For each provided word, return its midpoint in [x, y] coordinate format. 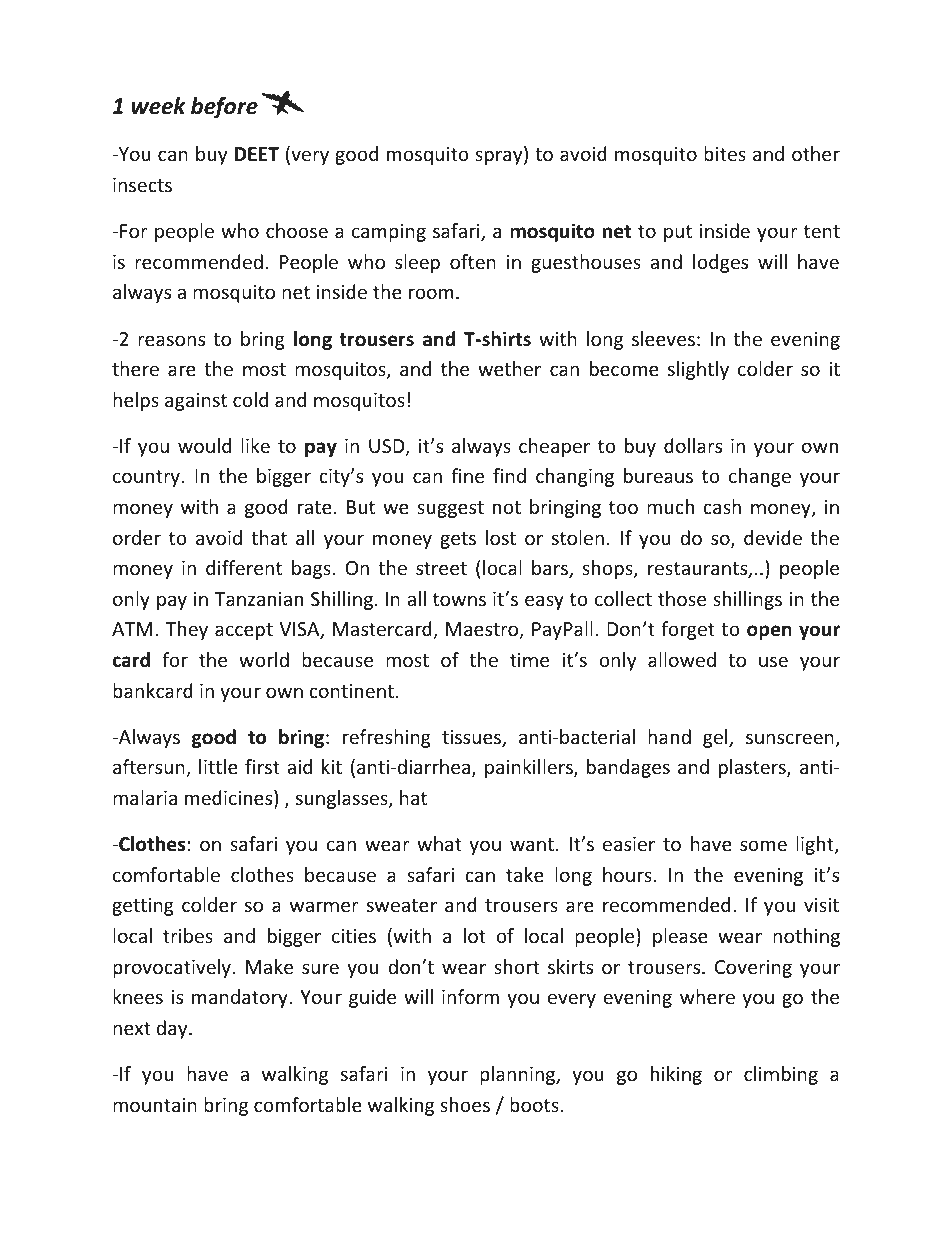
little [218, 766]
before [224, 108]
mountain [155, 1105]
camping [389, 233]
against [196, 402]
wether [509, 368]
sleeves [663, 338]
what [439, 843]
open [769, 632]
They [187, 630]
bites [725, 153]
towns [459, 599]
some [763, 845]
